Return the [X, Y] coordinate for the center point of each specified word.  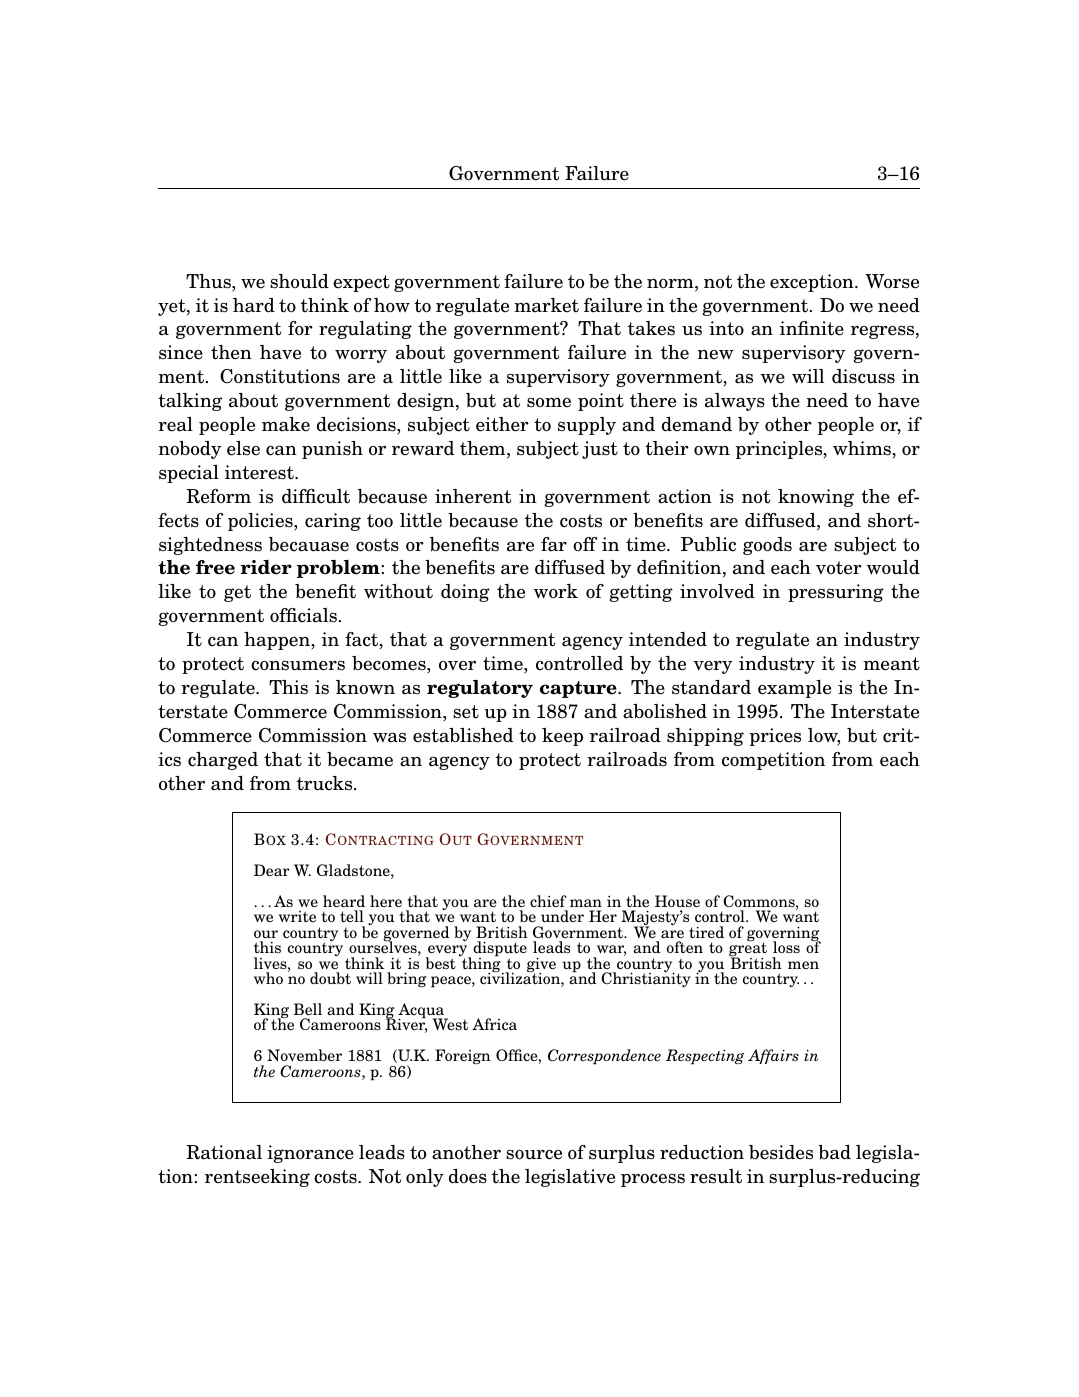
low [824, 736]
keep [562, 737]
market [546, 305]
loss [786, 947]
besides [781, 1152]
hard [254, 305]
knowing [816, 498]
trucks [326, 783]
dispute [500, 950]
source [534, 1154]
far [554, 544]
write [297, 916]
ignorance [310, 1154]
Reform [218, 496]
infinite [812, 328]
